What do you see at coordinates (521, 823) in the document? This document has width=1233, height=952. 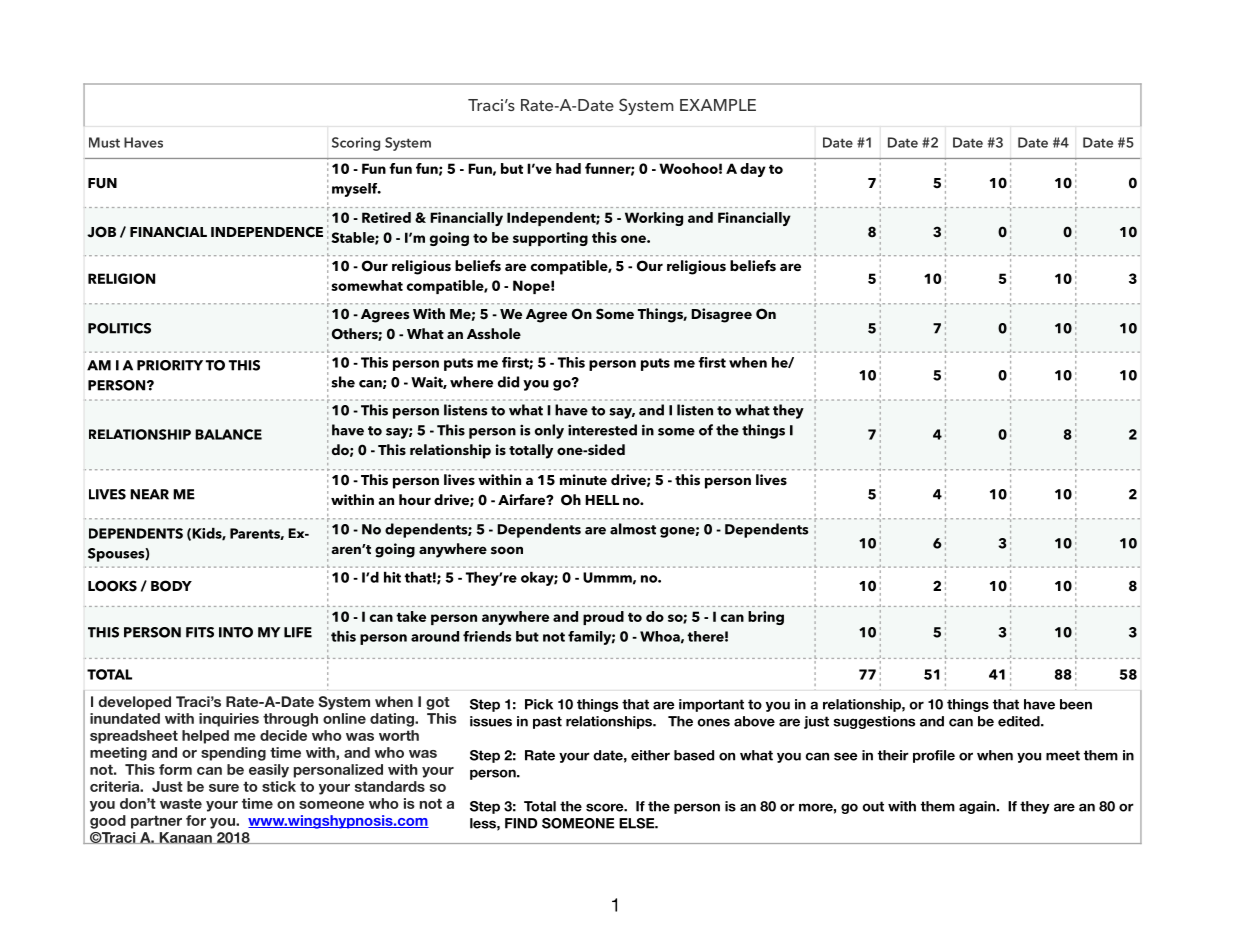 I see `FIND` at bounding box center [521, 823].
